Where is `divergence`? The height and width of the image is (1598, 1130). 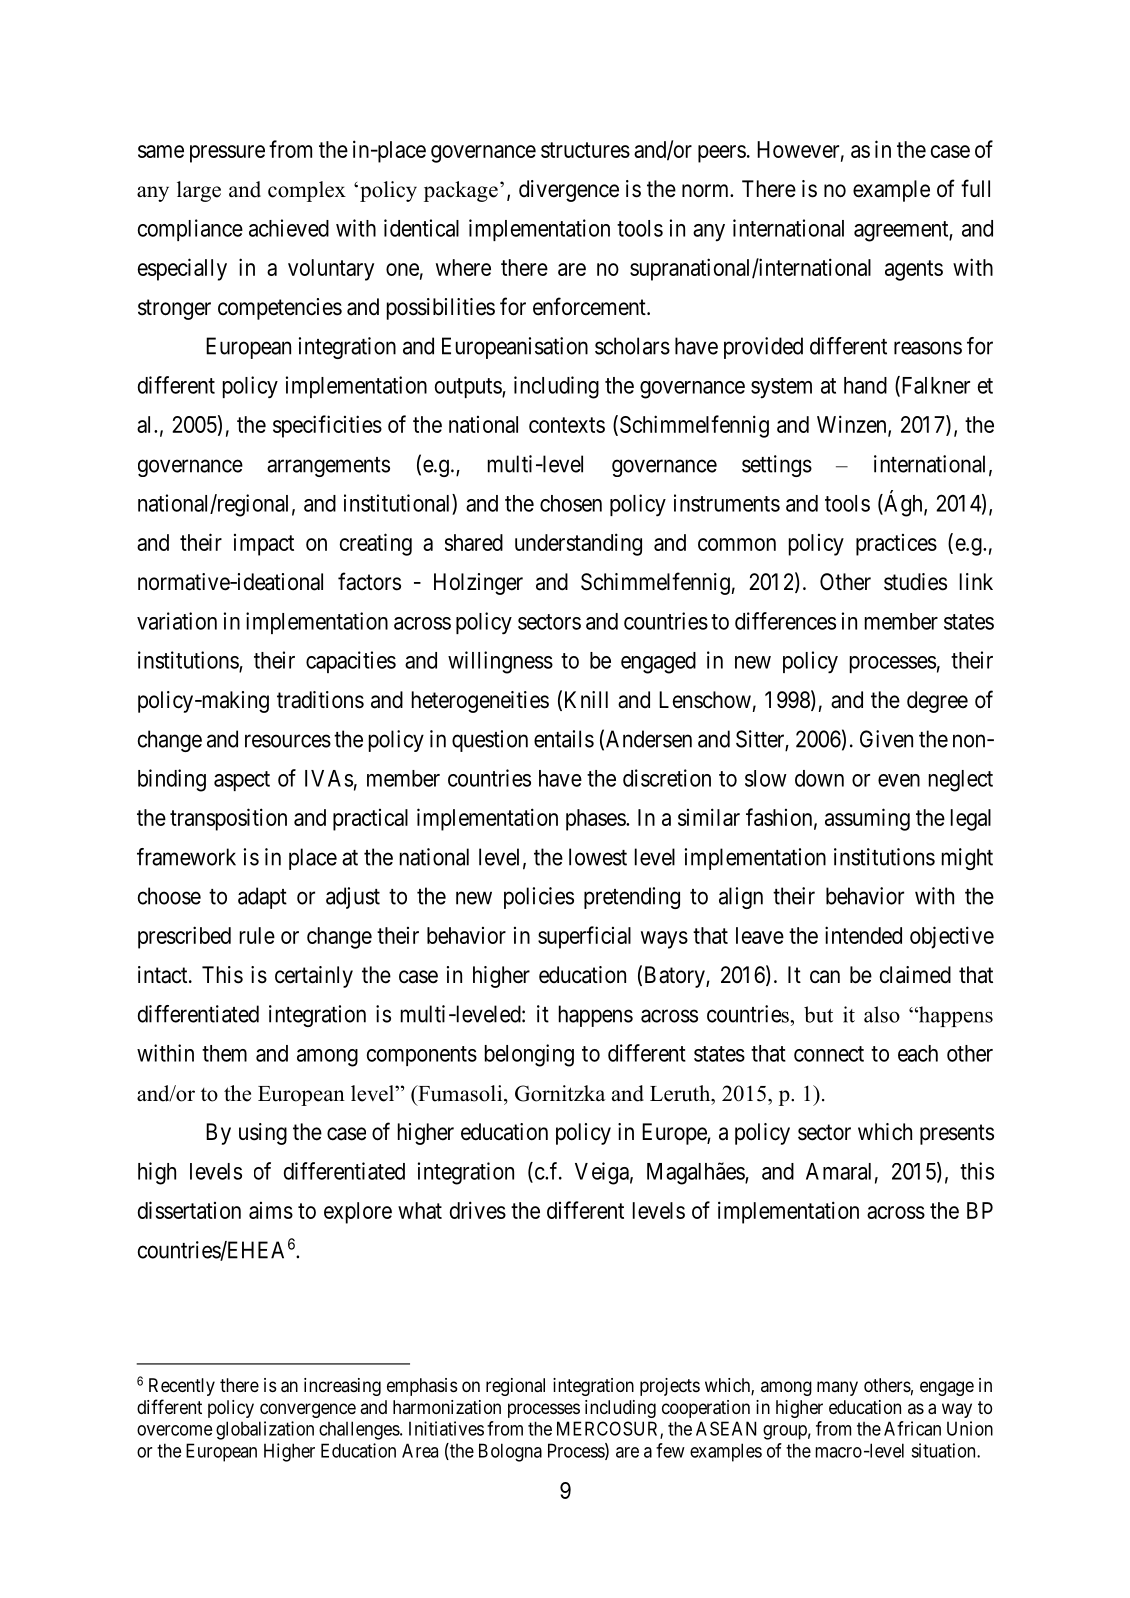 divergence is located at coordinates (569, 191).
